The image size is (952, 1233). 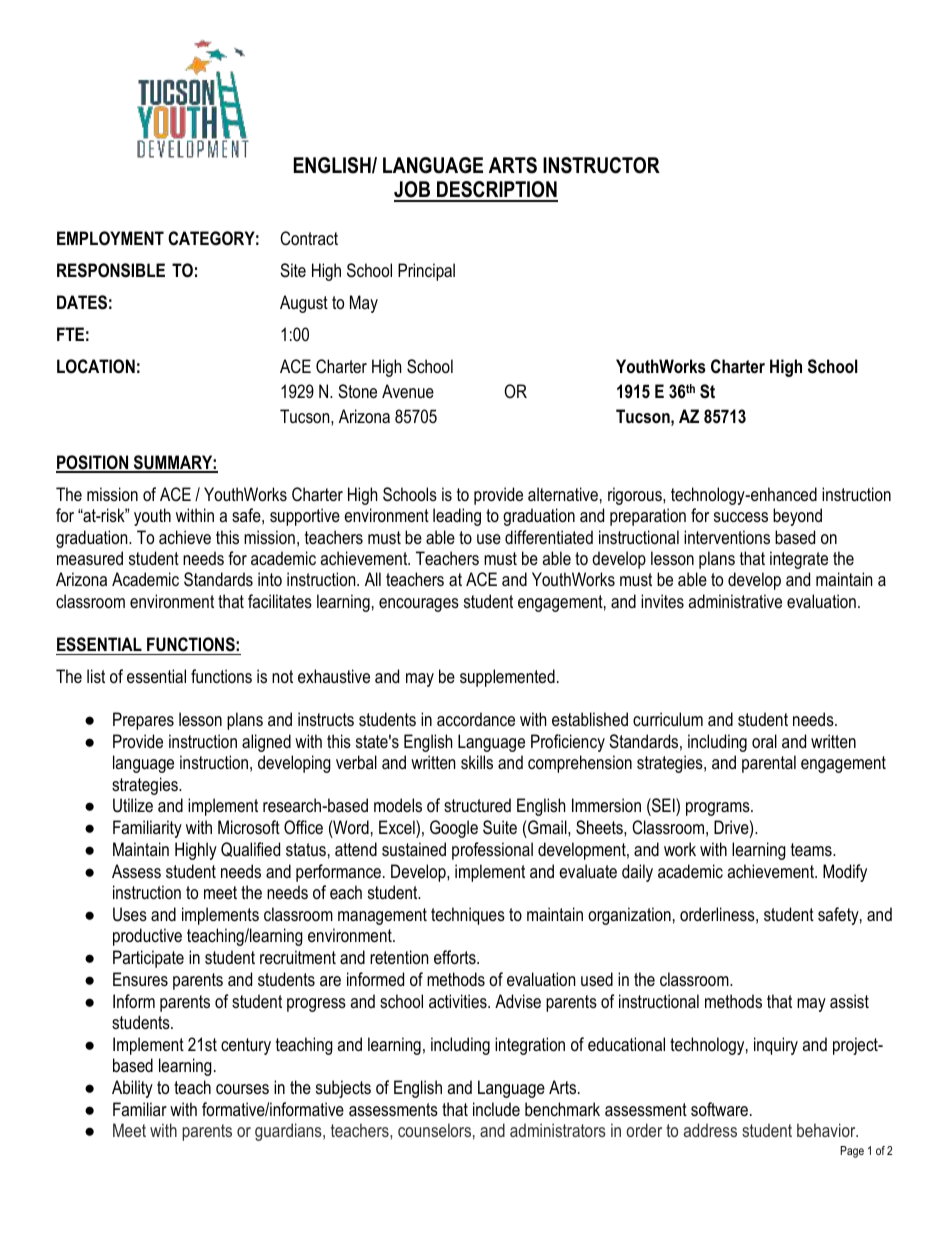 What do you see at coordinates (735, 601) in the page?
I see `administrative` at bounding box center [735, 601].
